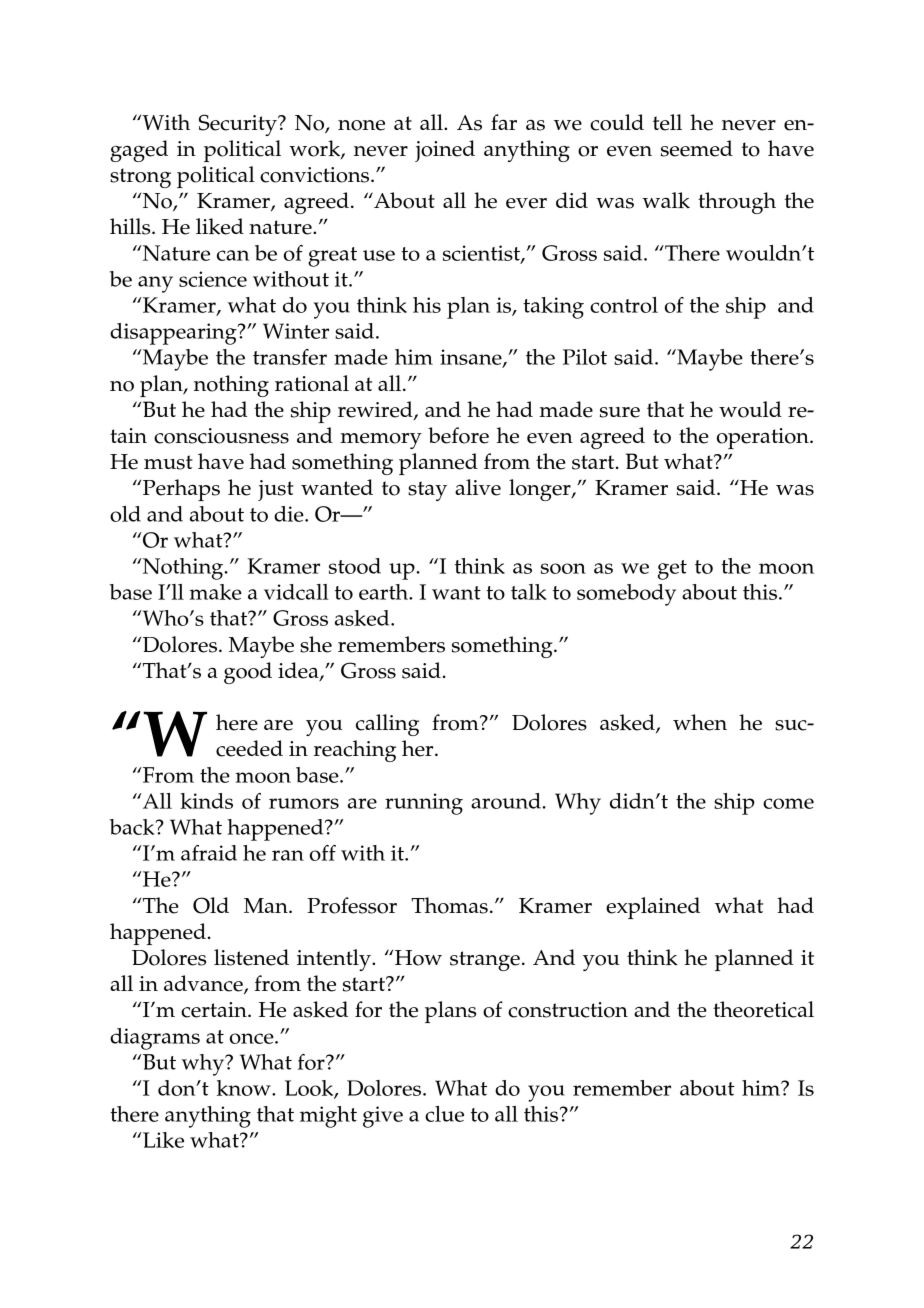 This page has height=1308, width=924. Describe the element at coordinates (472, 358) in the page. I see `insane` at that location.
